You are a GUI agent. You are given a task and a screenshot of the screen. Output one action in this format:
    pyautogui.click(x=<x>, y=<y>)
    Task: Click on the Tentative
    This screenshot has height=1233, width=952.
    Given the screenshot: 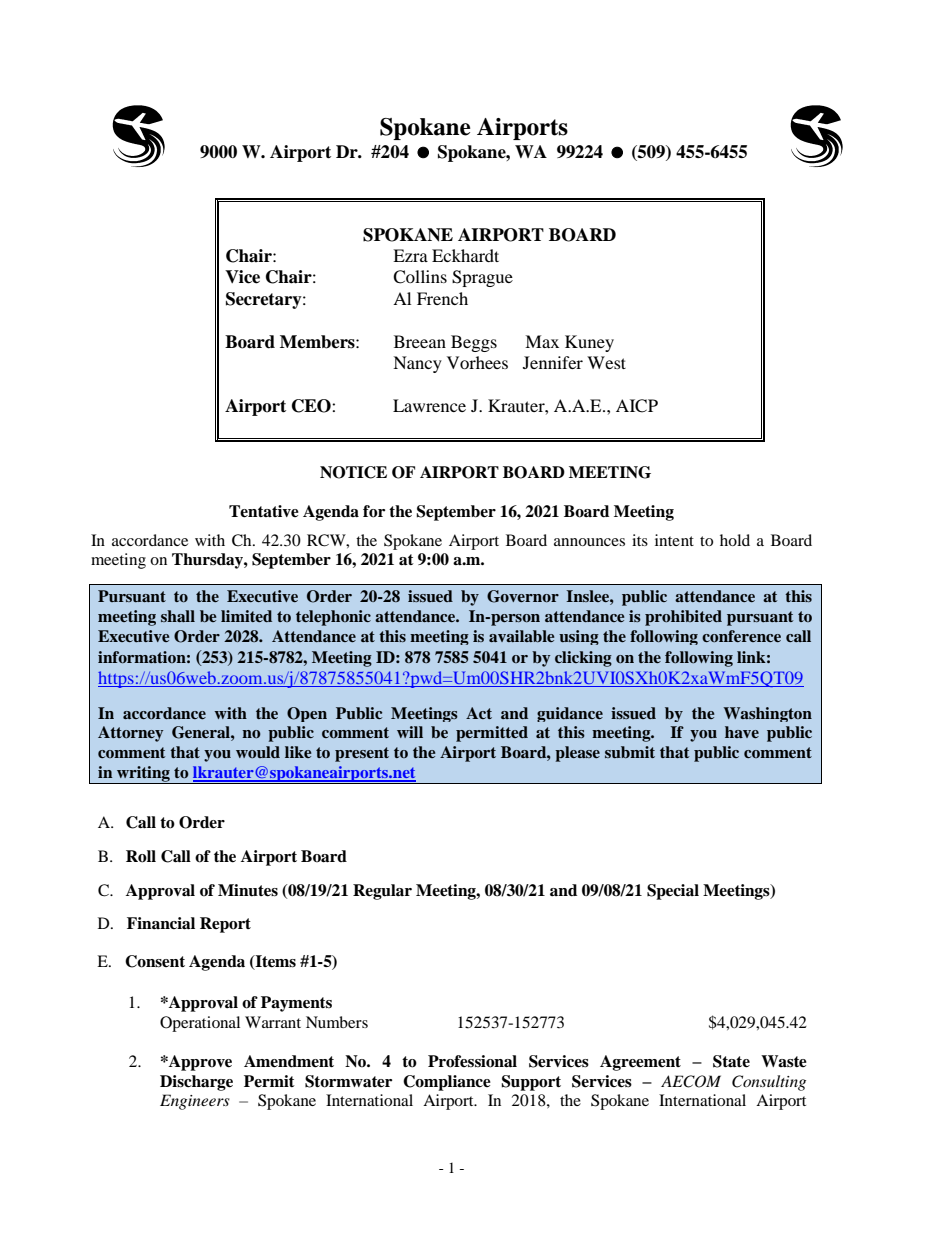 What is the action you would take?
    pyautogui.click(x=264, y=511)
